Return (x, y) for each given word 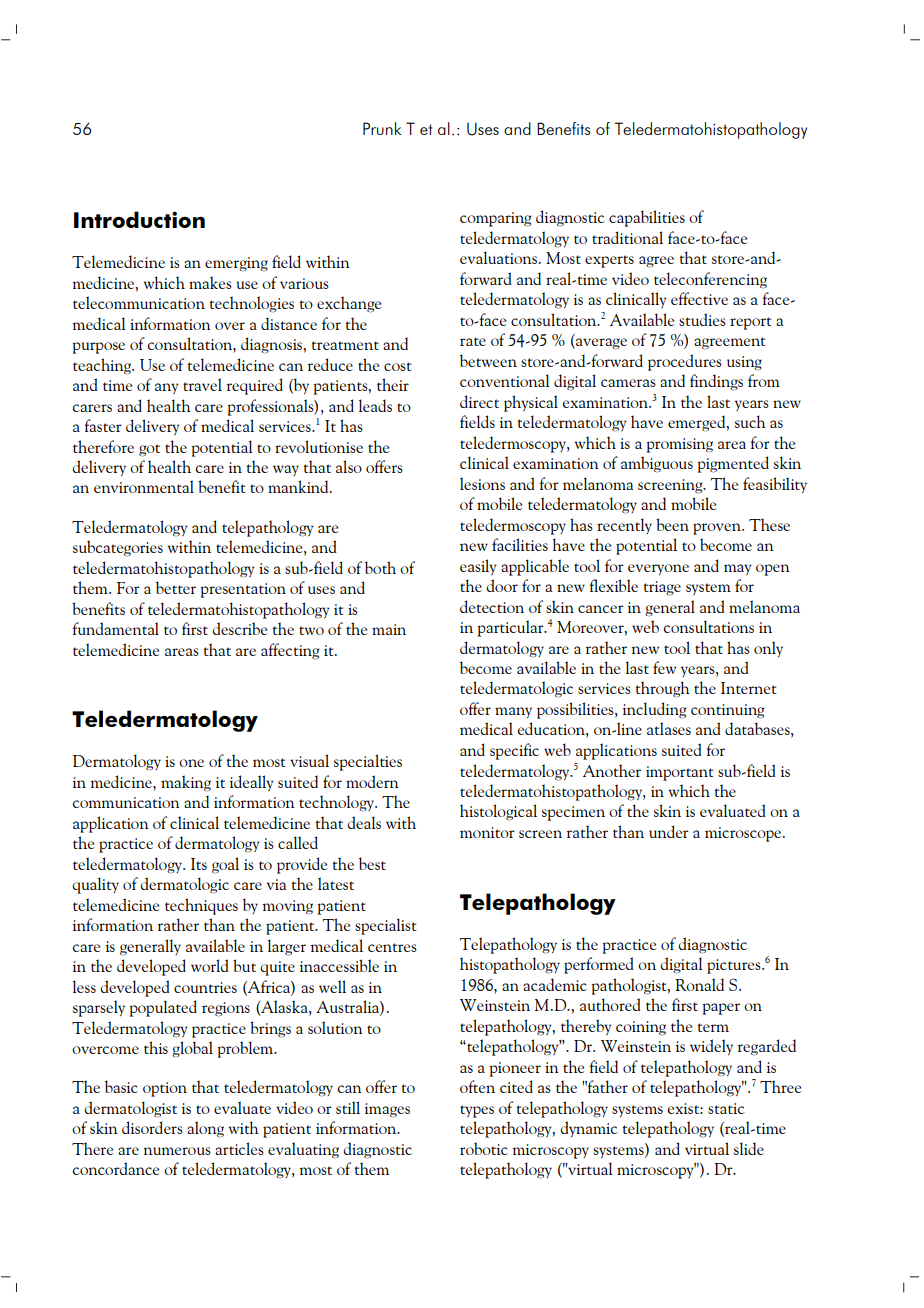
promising (680, 445)
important (679, 773)
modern (372, 781)
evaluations (498, 257)
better (176, 587)
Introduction (139, 219)
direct (479, 401)
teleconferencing (710, 280)
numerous (177, 1151)
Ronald (699, 984)
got (149, 450)
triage (662, 588)
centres (392, 947)
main (389, 629)
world (210, 965)
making (186, 783)
